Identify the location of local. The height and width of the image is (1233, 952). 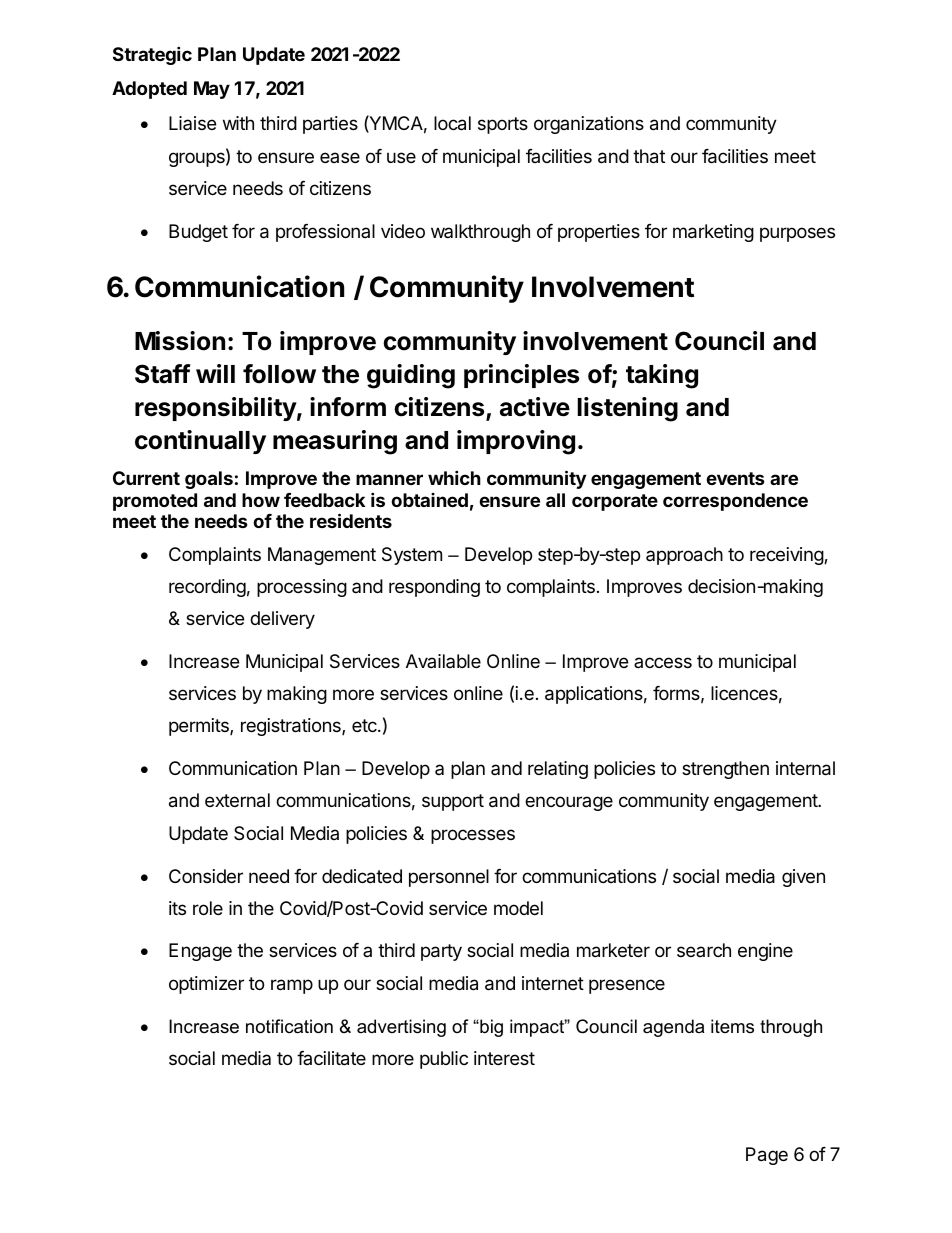
(452, 123).
